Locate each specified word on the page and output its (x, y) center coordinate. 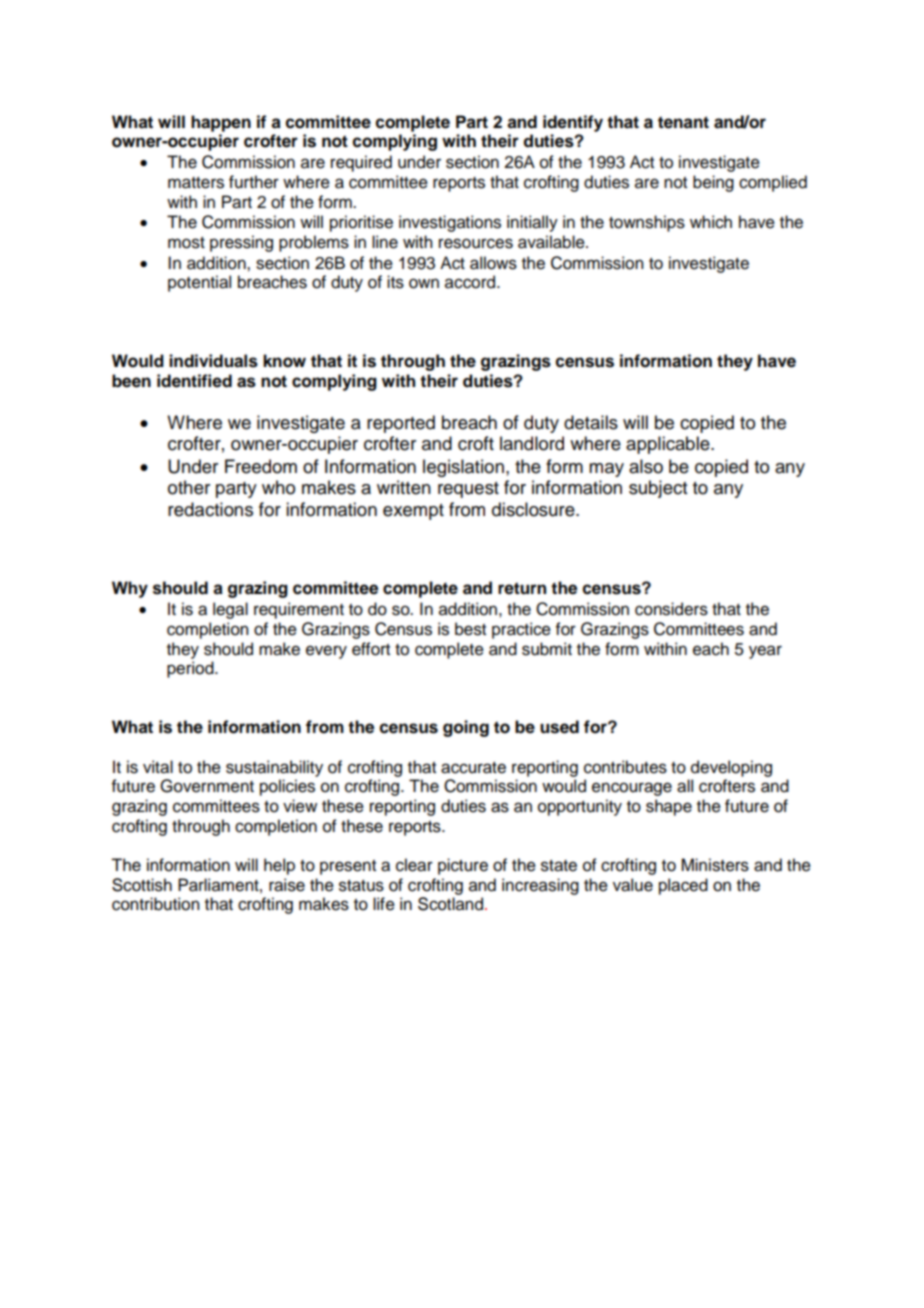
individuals (213, 361)
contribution (155, 904)
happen (221, 123)
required (361, 163)
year (765, 652)
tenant (683, 122)
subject (658, 489)
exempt (413, 512)
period (191, 669)
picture (463, 866)
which (711, 222)
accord (471, 282)
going (466, 728)
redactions (210, 509)
